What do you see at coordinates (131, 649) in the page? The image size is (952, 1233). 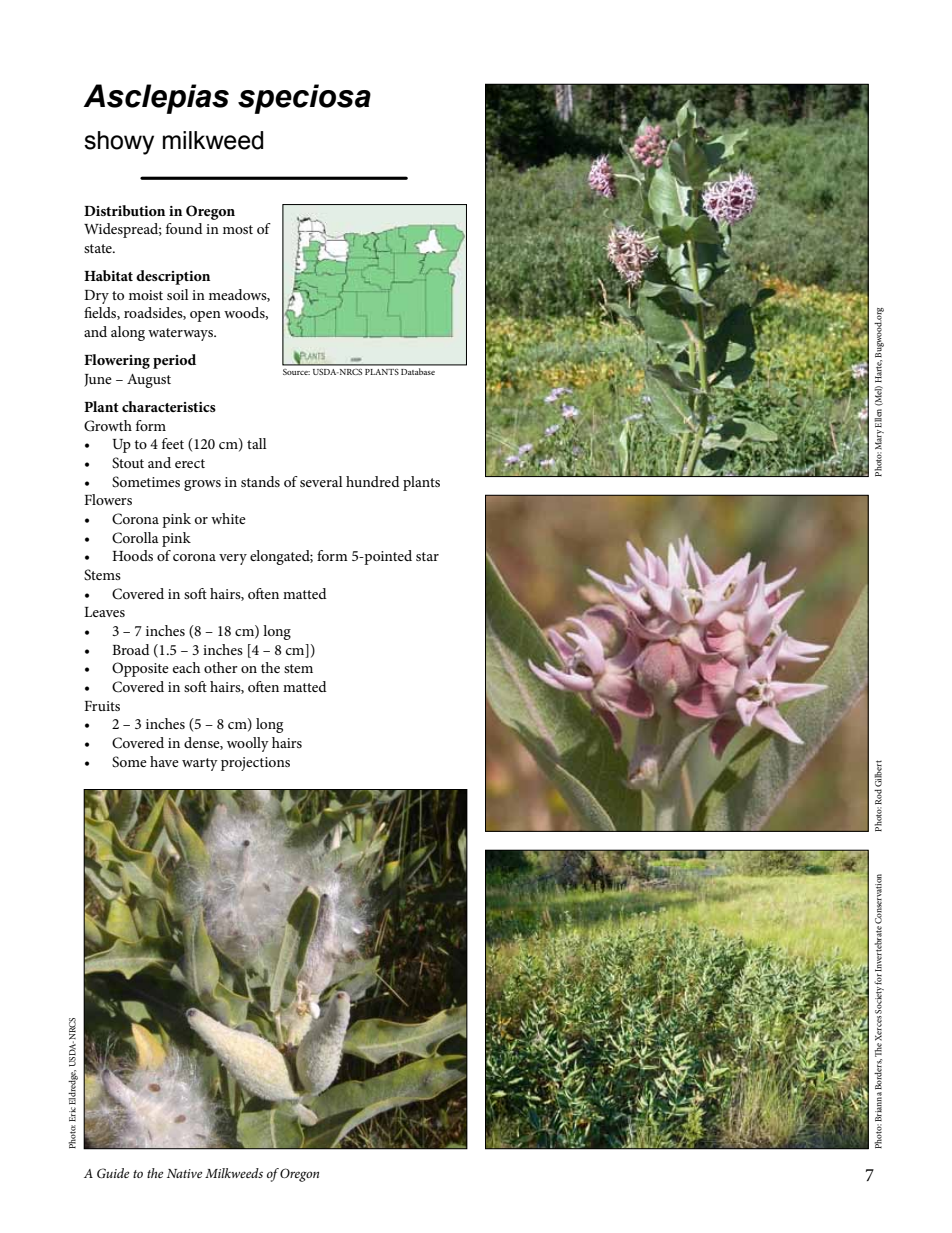 I see `Broad` at bounding box center [131, 649].
